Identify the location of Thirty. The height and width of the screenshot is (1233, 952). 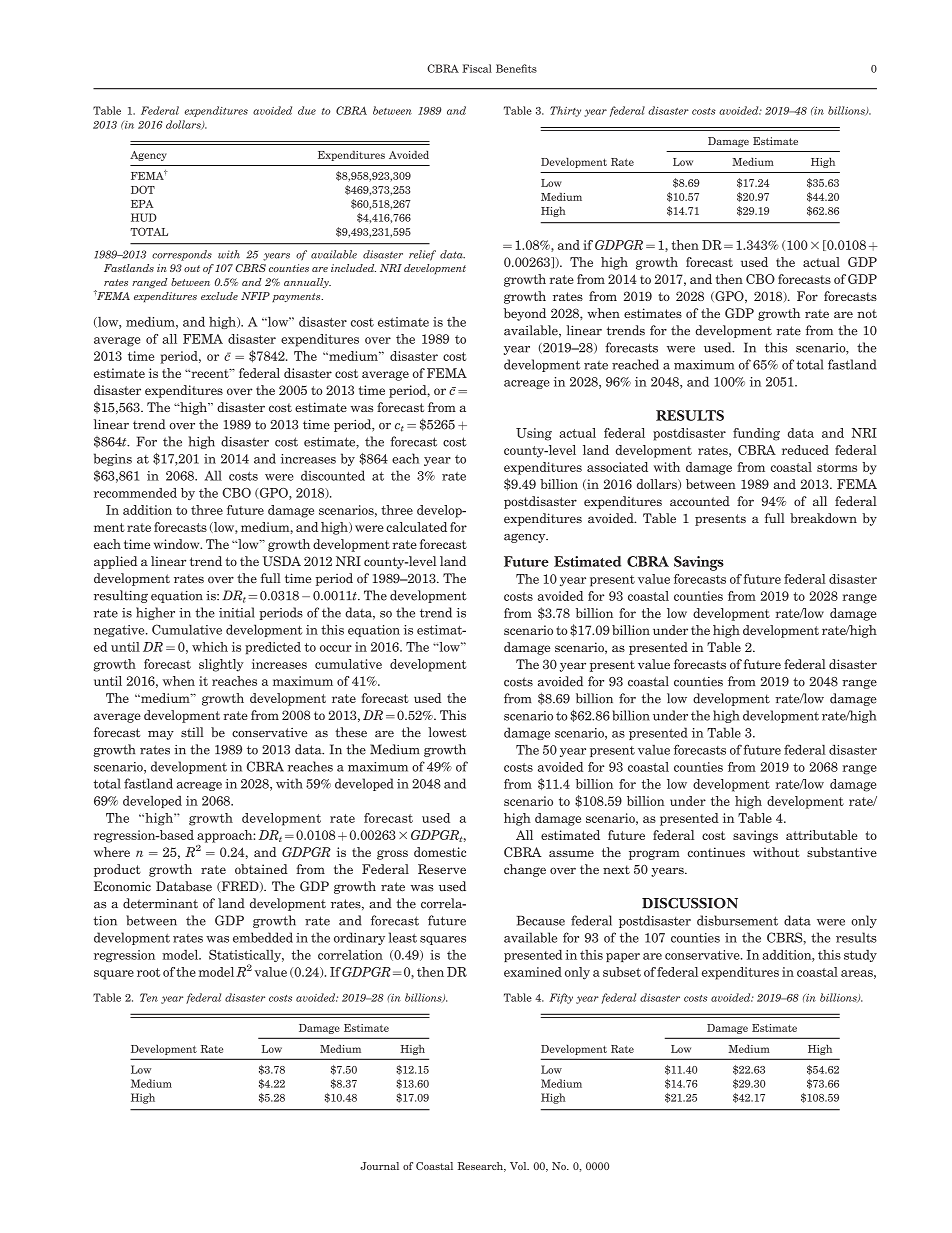
(565, 111).
